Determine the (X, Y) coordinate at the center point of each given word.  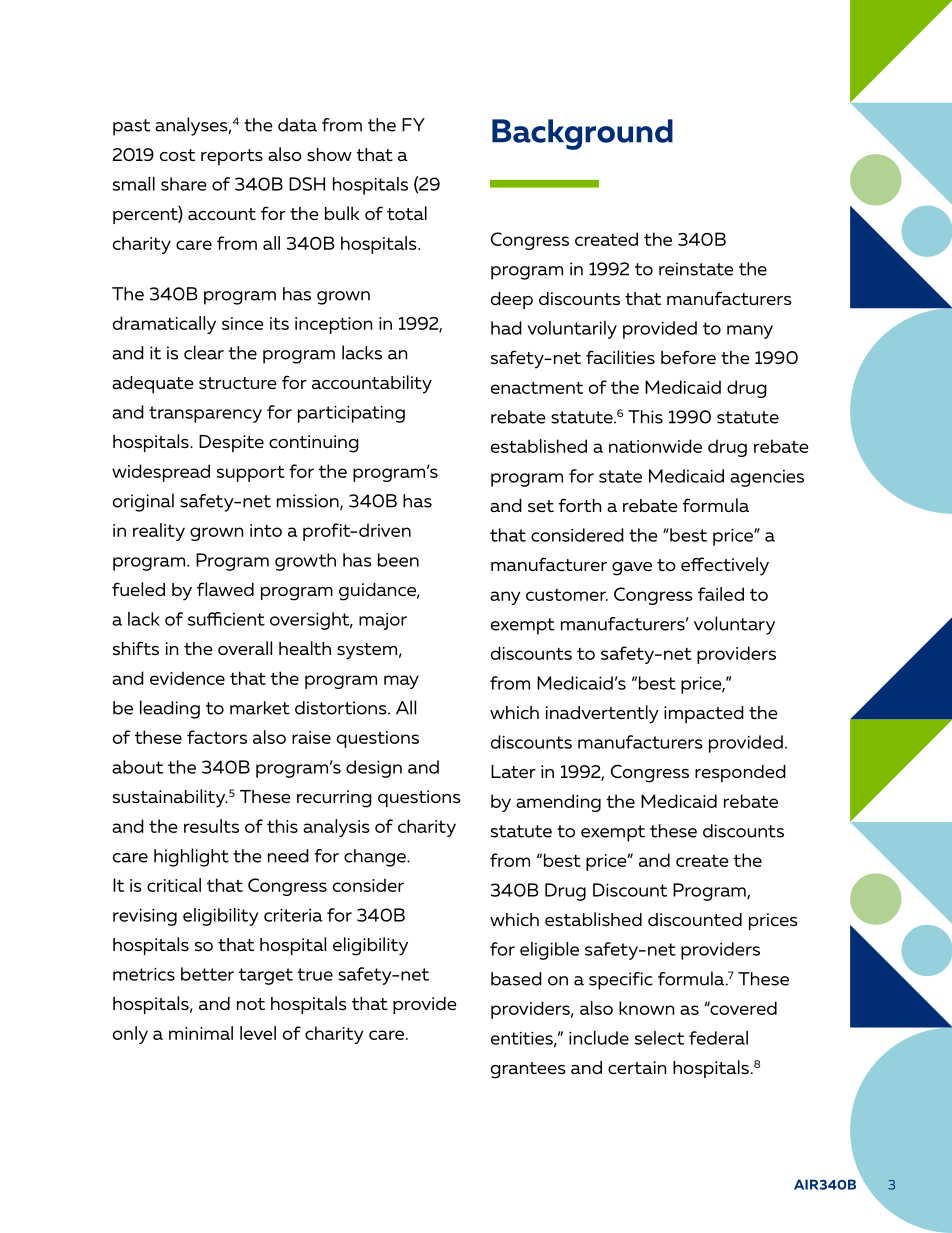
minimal (201, 1033)
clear (204, 352)
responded (740, 773)
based (516, 979)
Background (582, 134)
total (407, 213)
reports (232, 157)
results (211, 826)
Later (513, 771)
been (398, 560)
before (688, 357)
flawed (225, 589)
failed (721, 594)
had (506, 328)
